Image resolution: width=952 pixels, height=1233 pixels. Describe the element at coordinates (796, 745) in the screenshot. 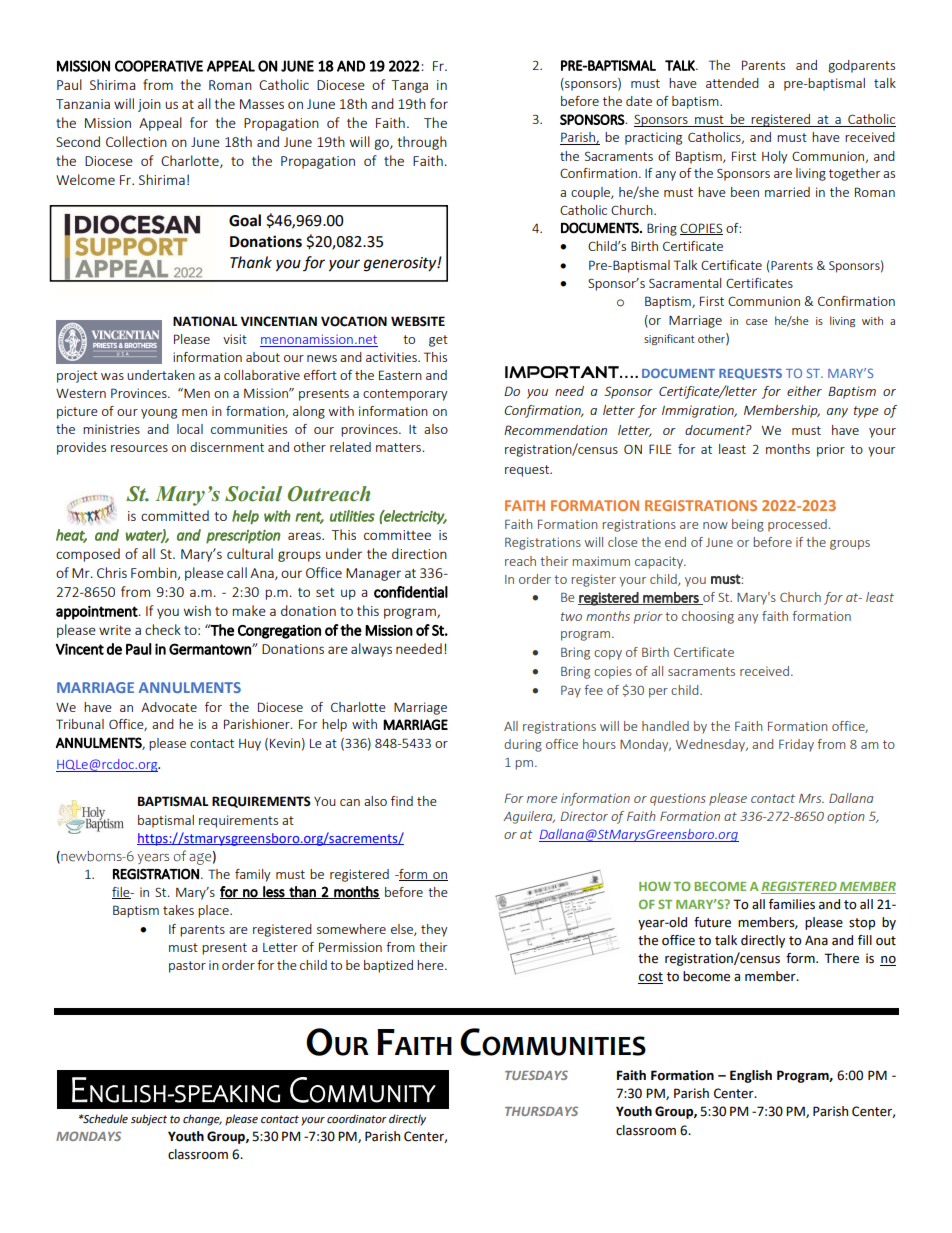

I see `Friday` at that location.
